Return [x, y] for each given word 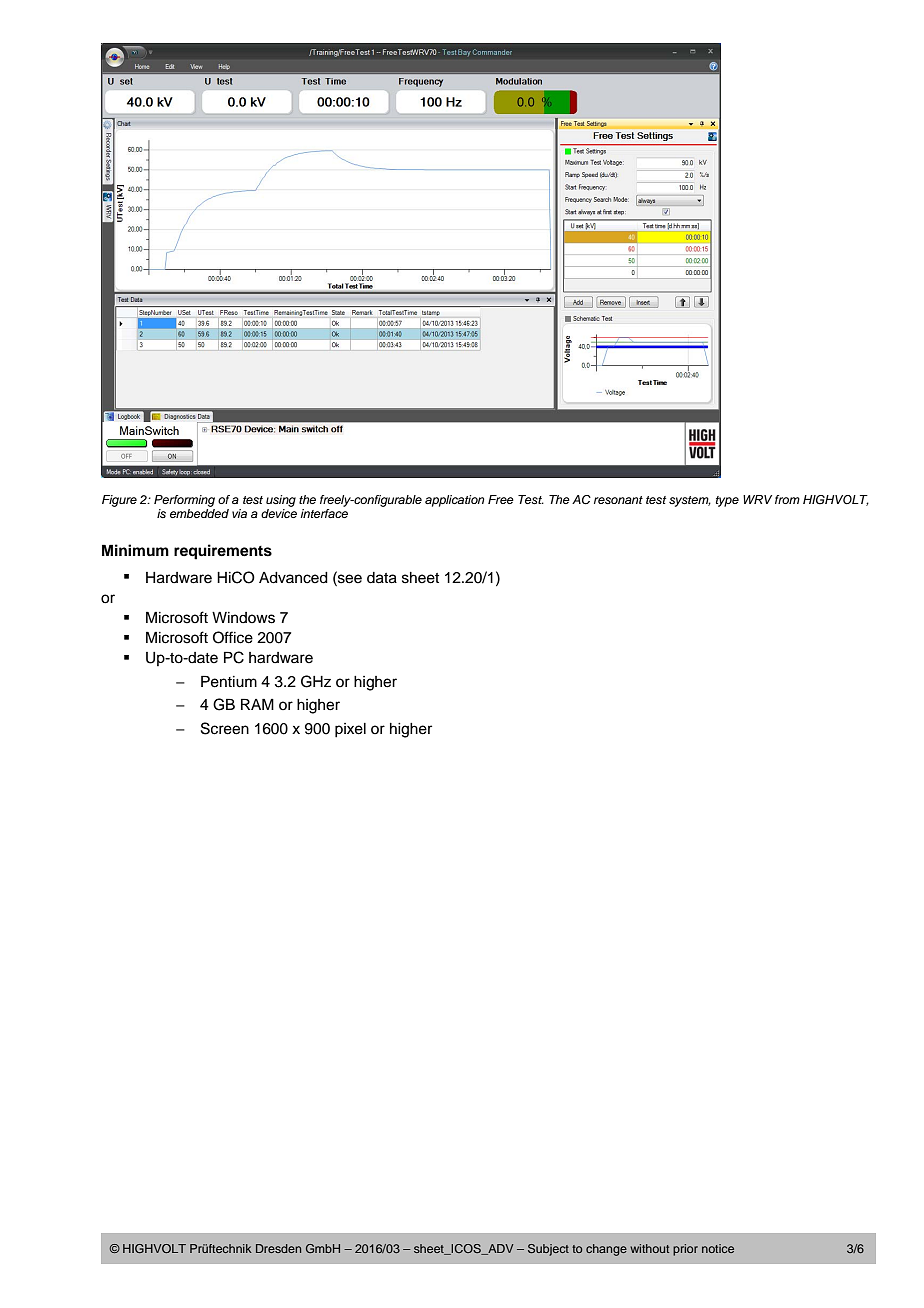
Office [233, 637]
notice [718, 1248]
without [649, 1248]
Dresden [278, 1248]
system [690, 501]
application [454, 501]
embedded [199, 513]
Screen [225, 728]
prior [685, 1250]
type [727, 501]
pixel [350, 730]
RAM [257, 704]
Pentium [229, 681]
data [382, 578]
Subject [548, 1250]
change [606, 1250]
